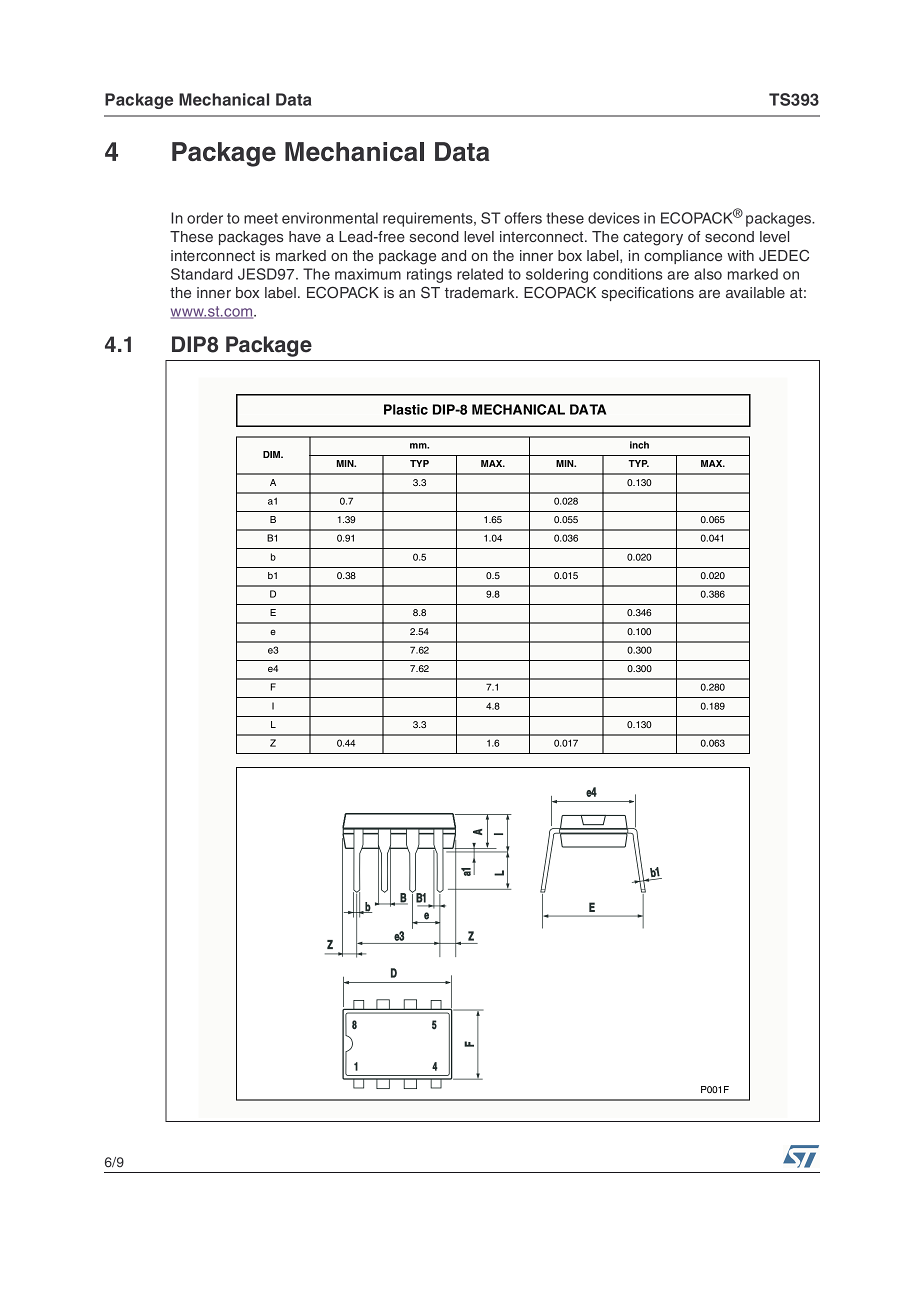  What do you see at coordinates (648, 294) in the image?
I see `specifications` at bounding box center [648, 294].
